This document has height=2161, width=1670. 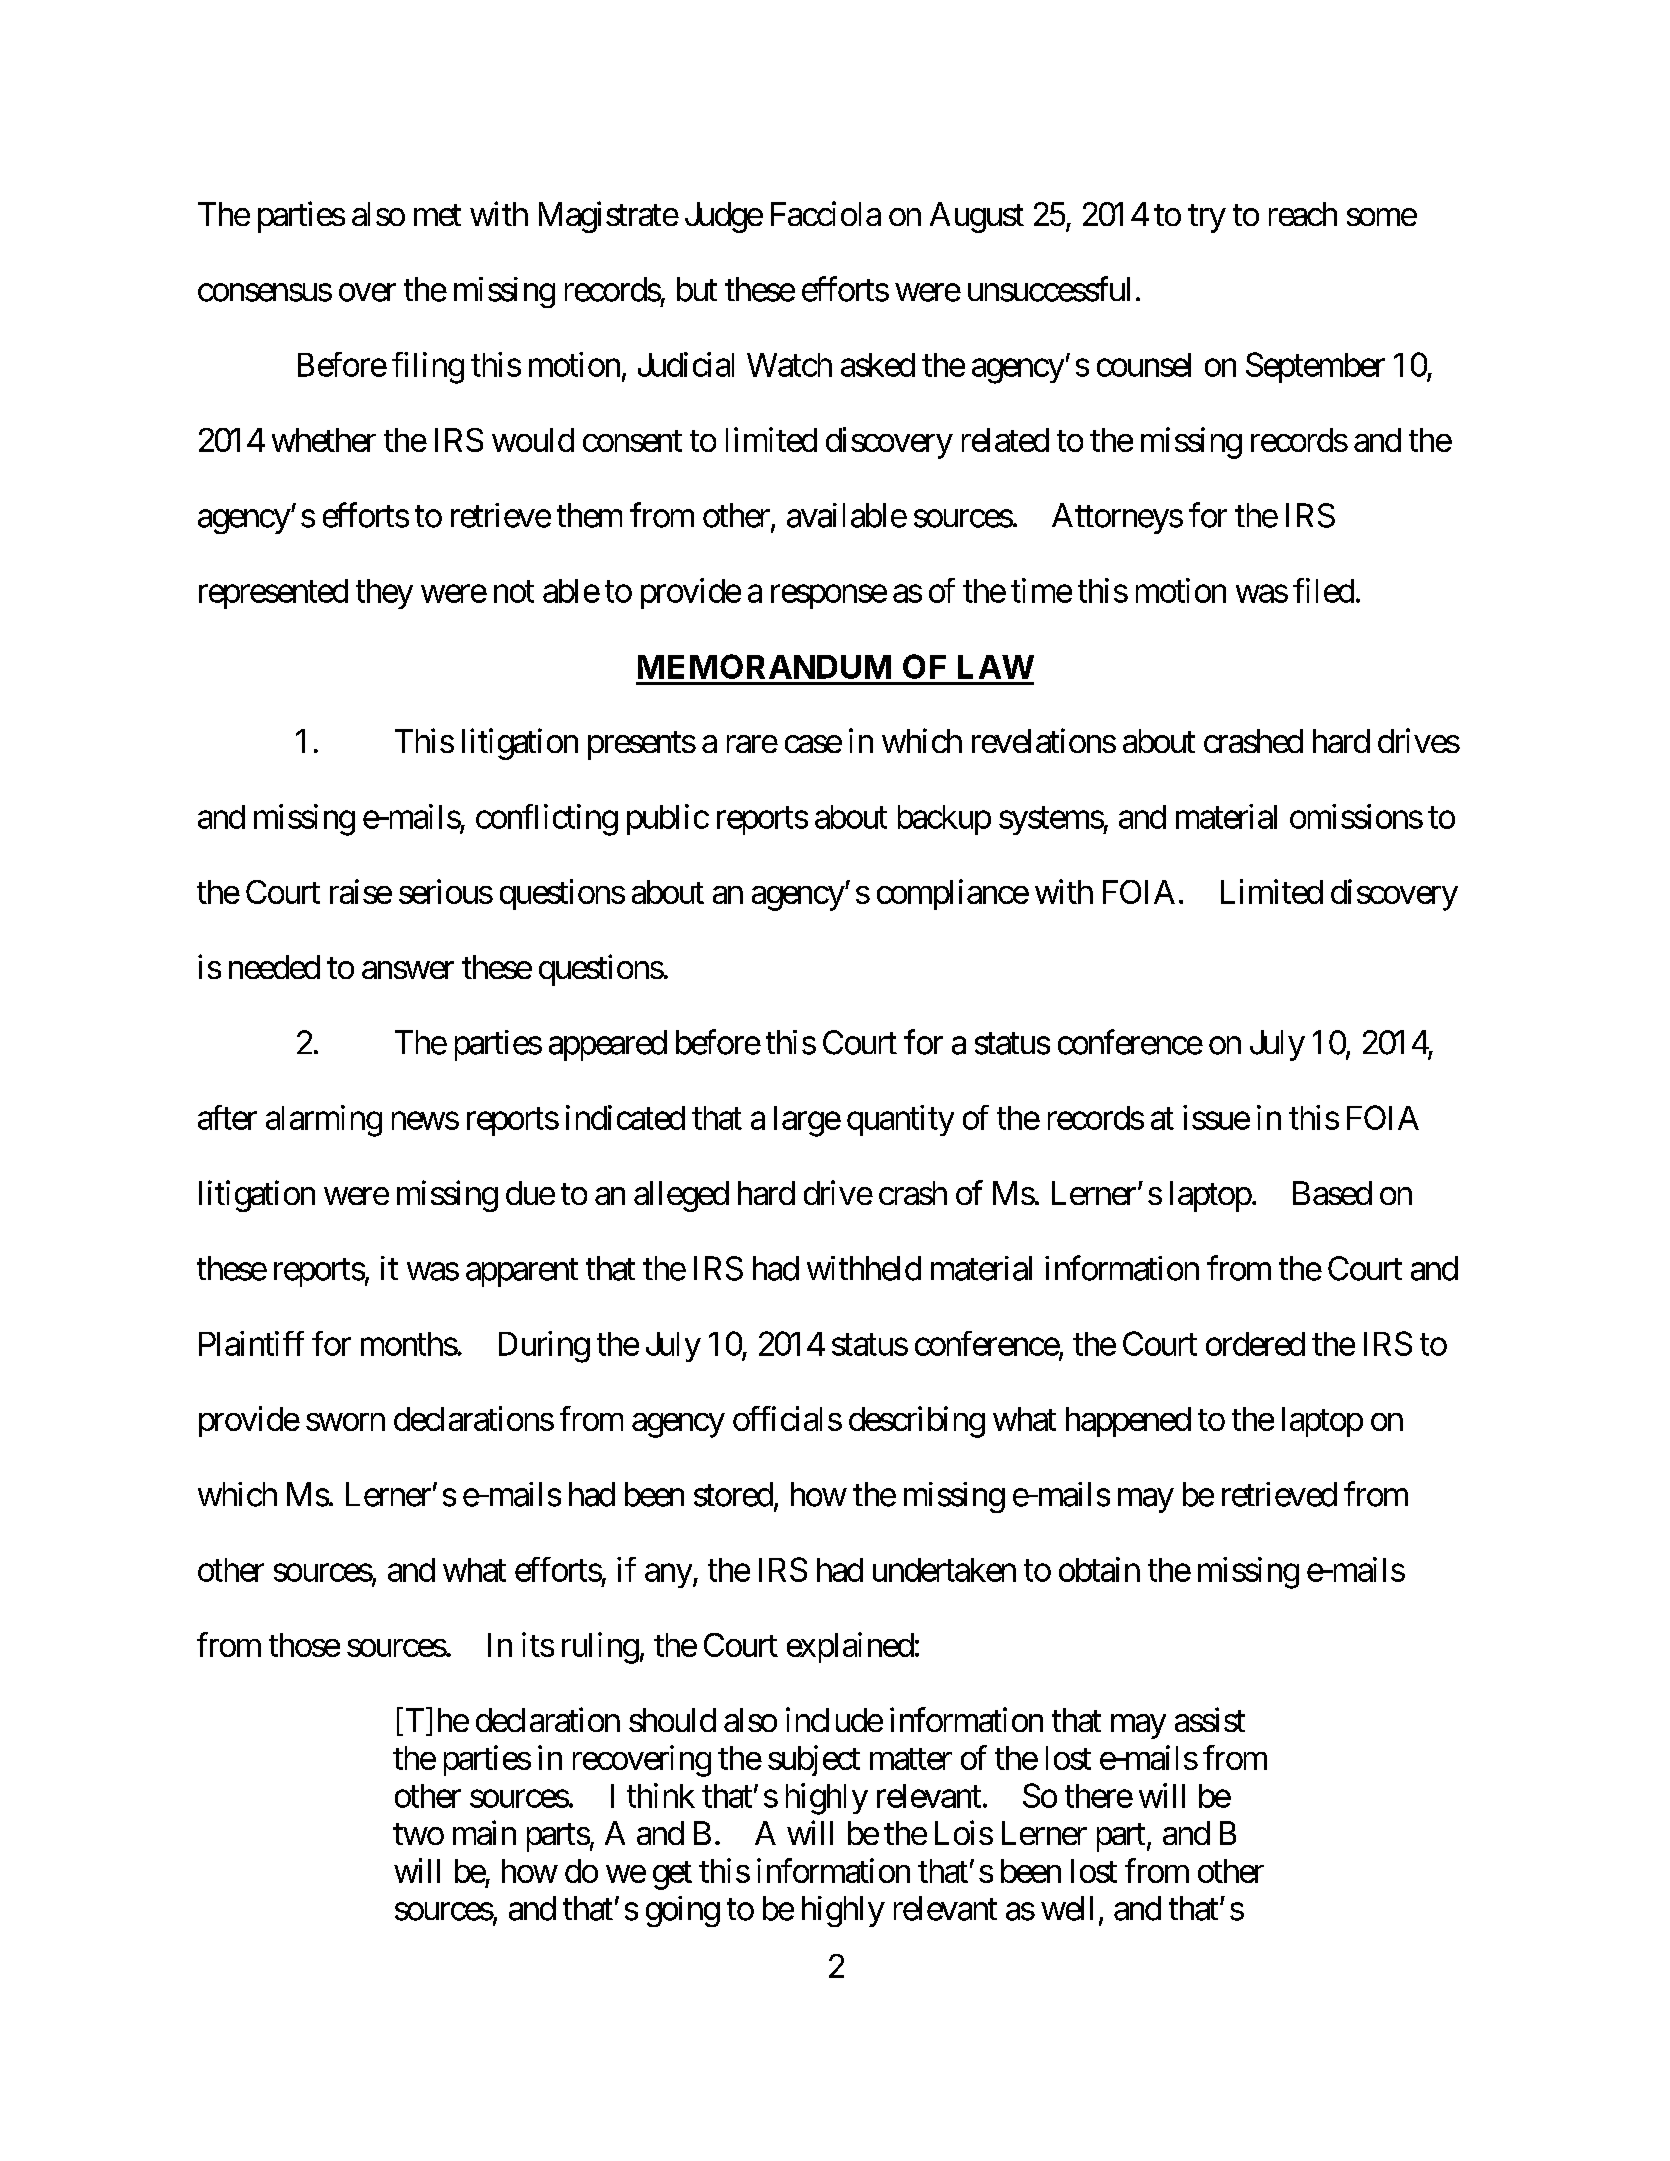 I want to click on get, so click(x=672, y=1875).
